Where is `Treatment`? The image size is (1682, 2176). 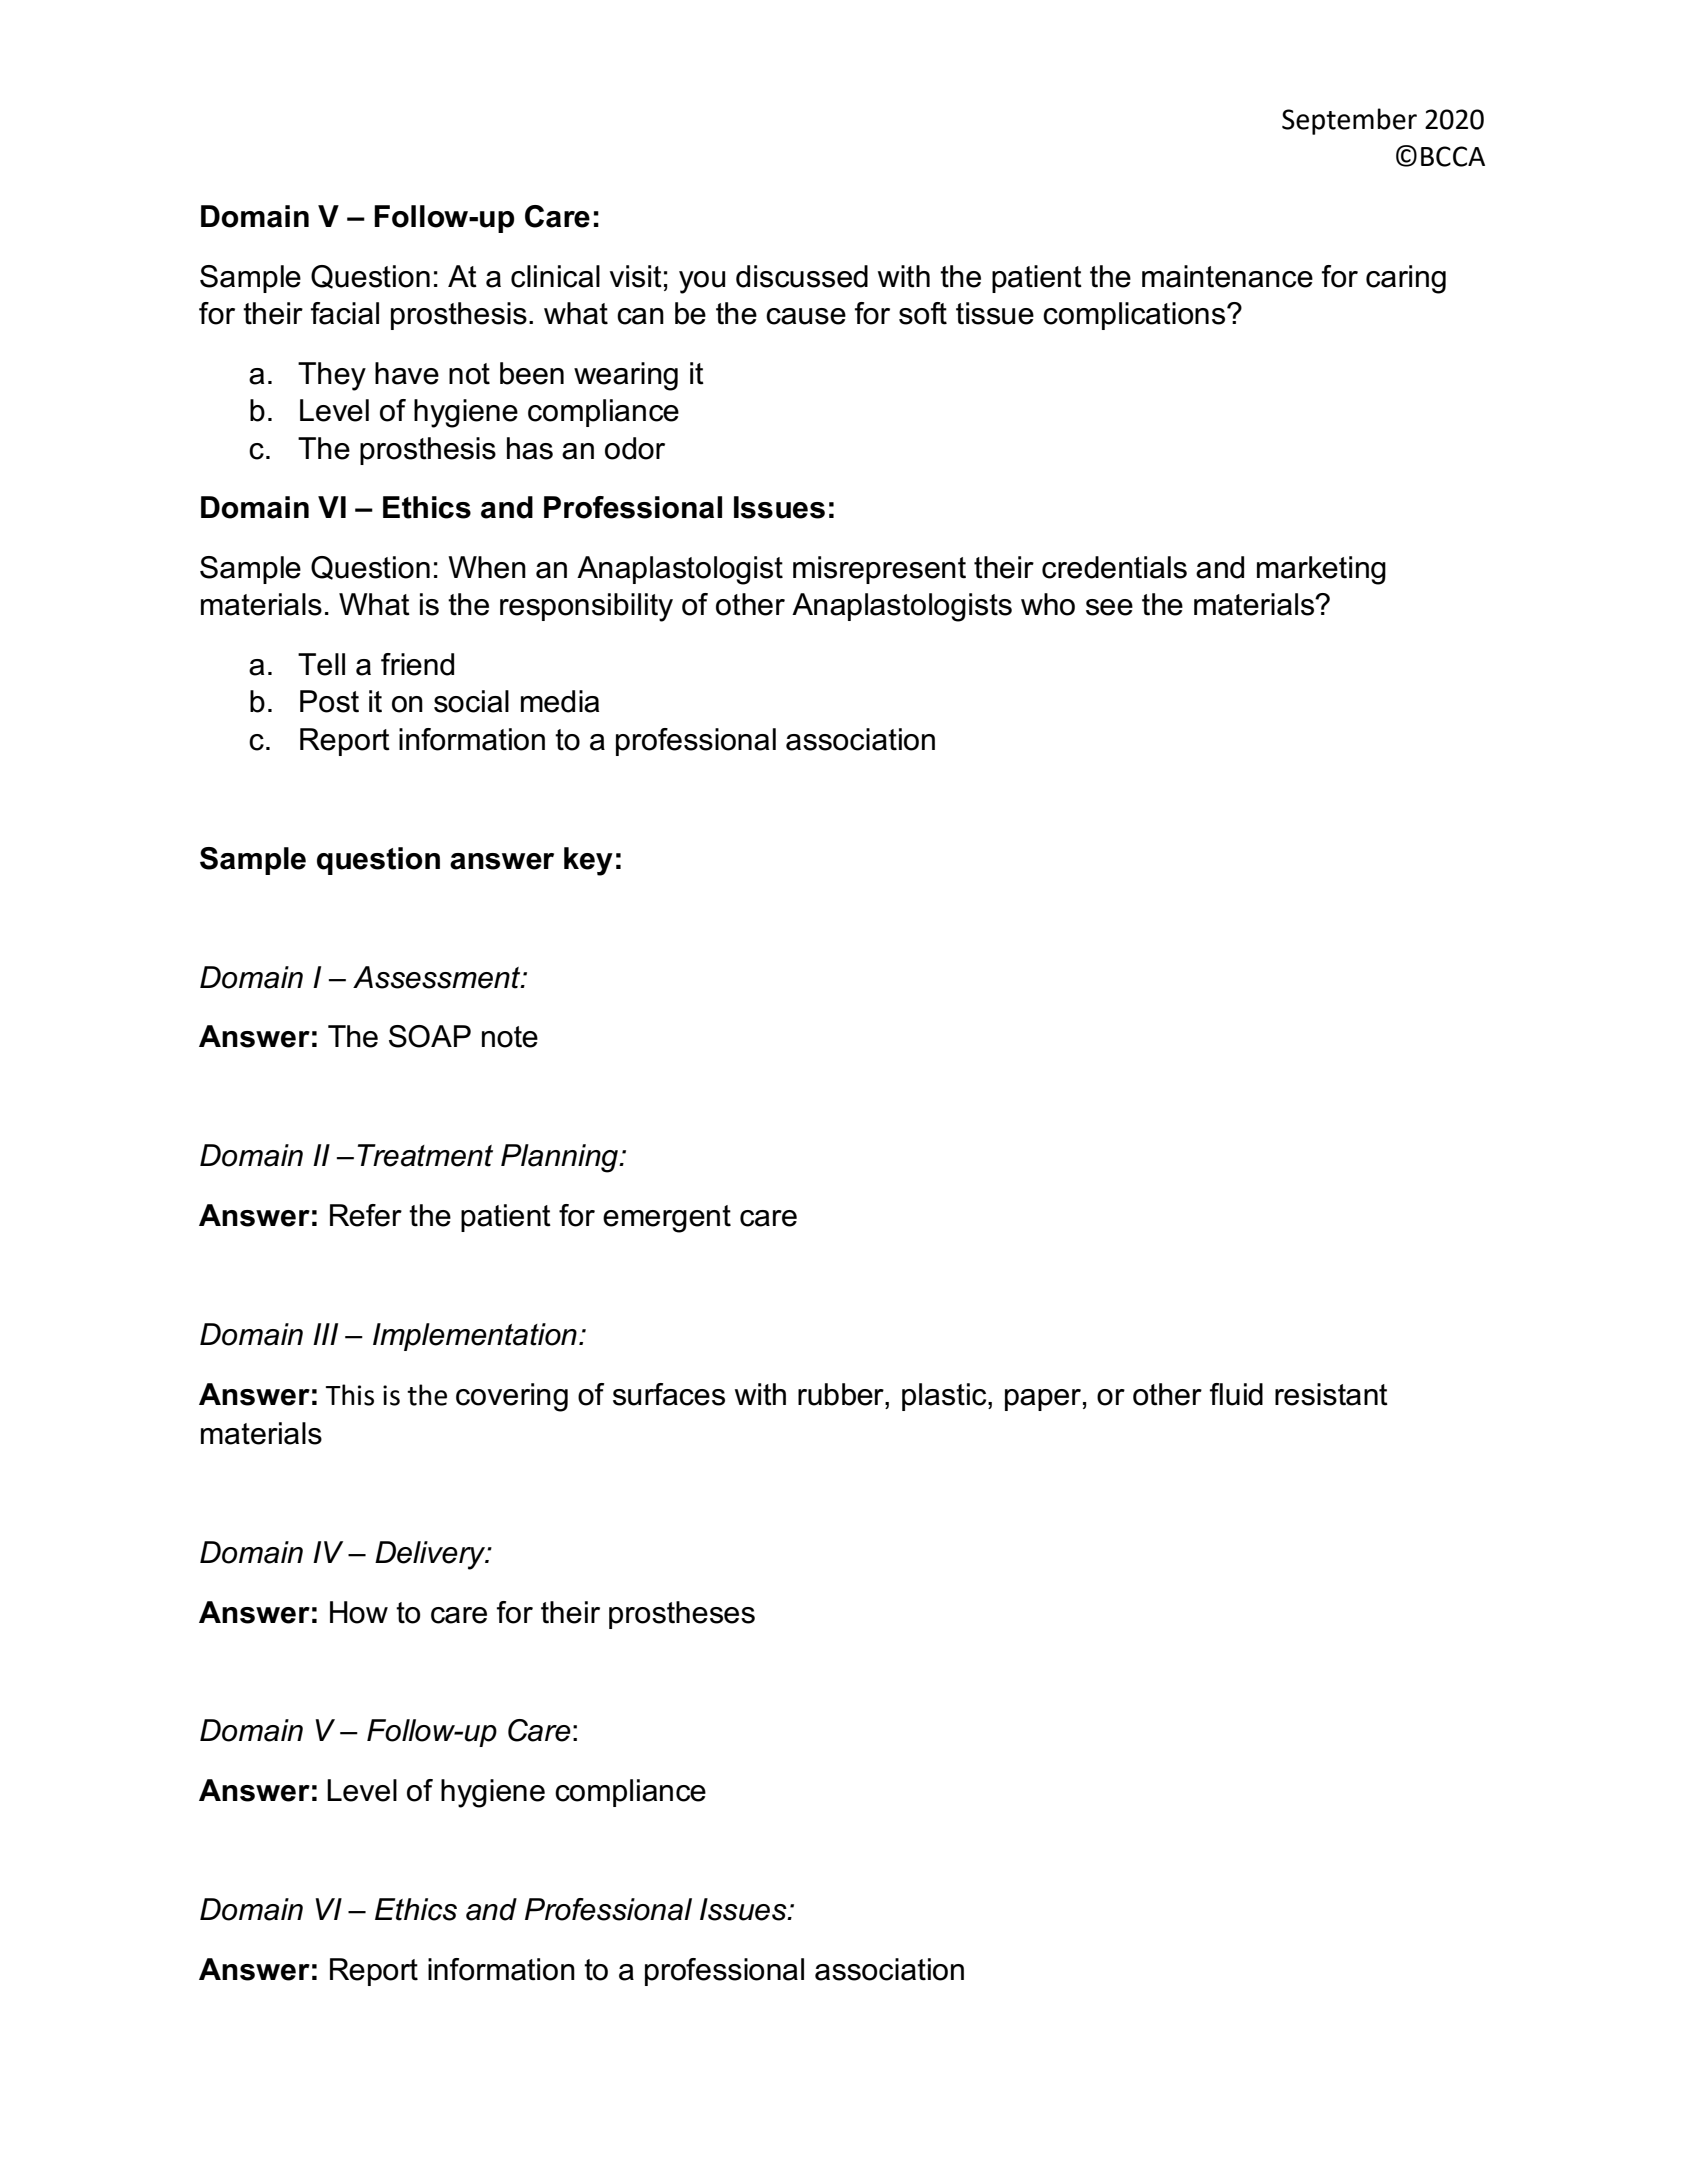
Treatment is located at coordinates (425, 1155).
